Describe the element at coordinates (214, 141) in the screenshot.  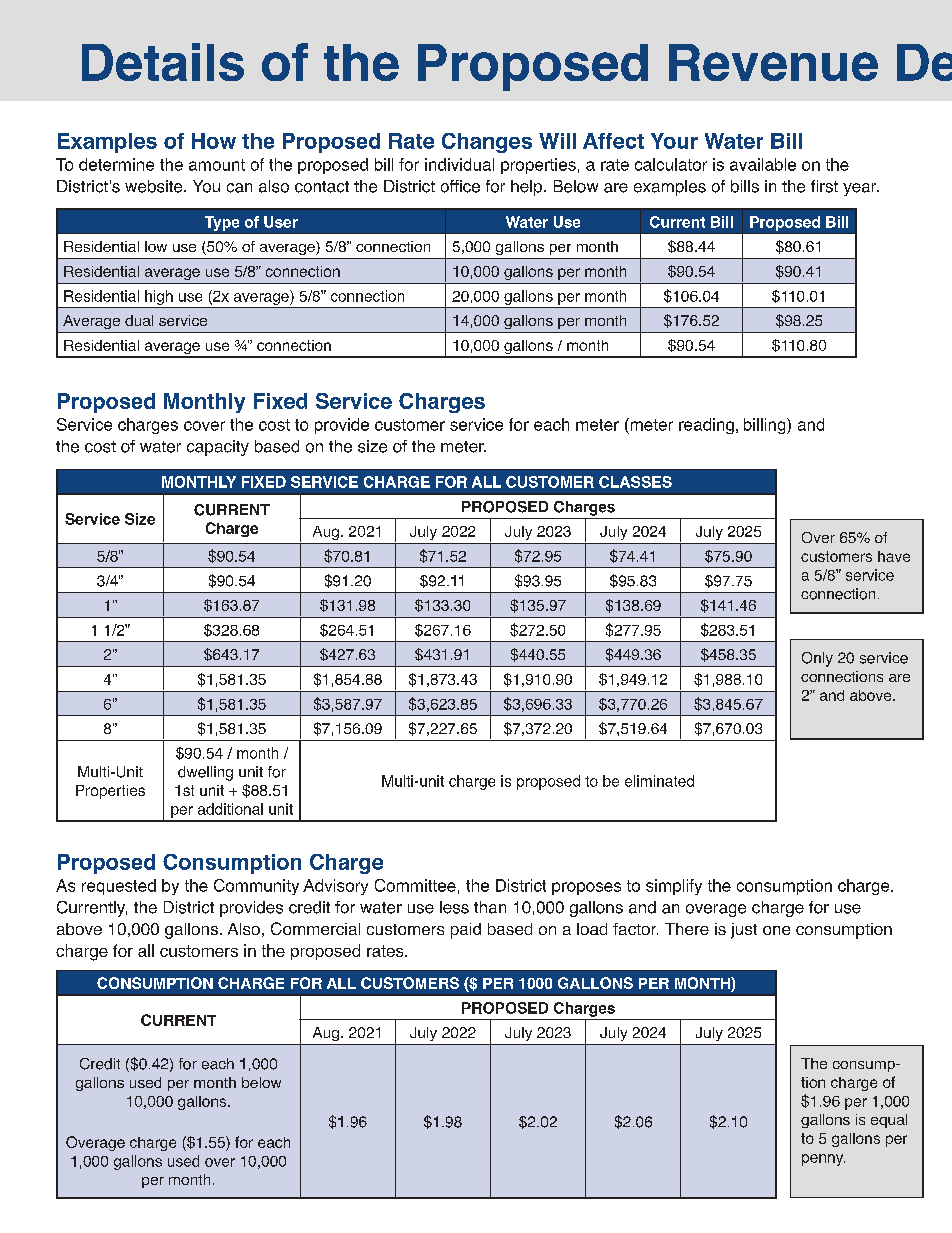
I see `How` at that location.
